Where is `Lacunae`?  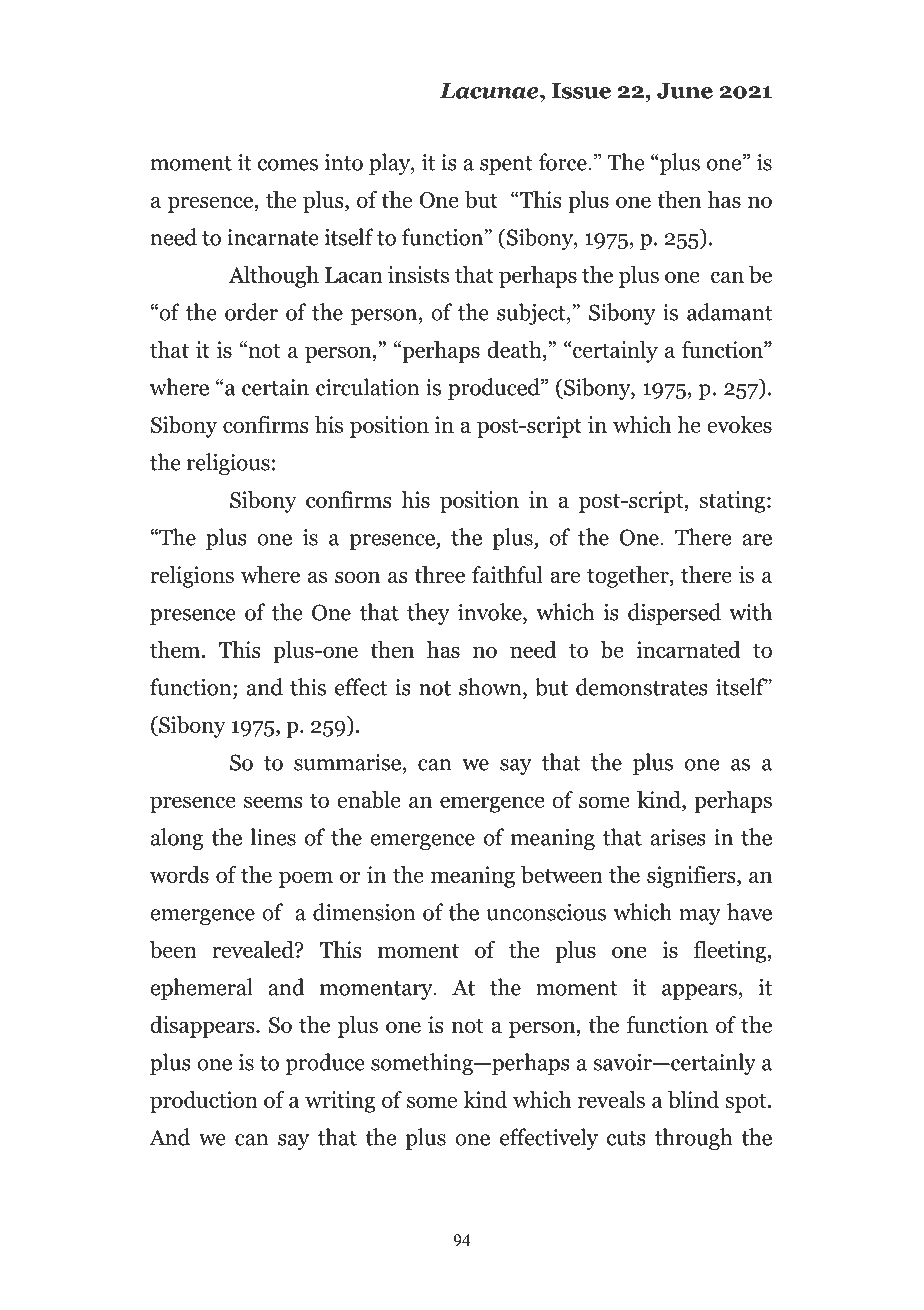
Lacunae is located at coordinates (490, 91).
